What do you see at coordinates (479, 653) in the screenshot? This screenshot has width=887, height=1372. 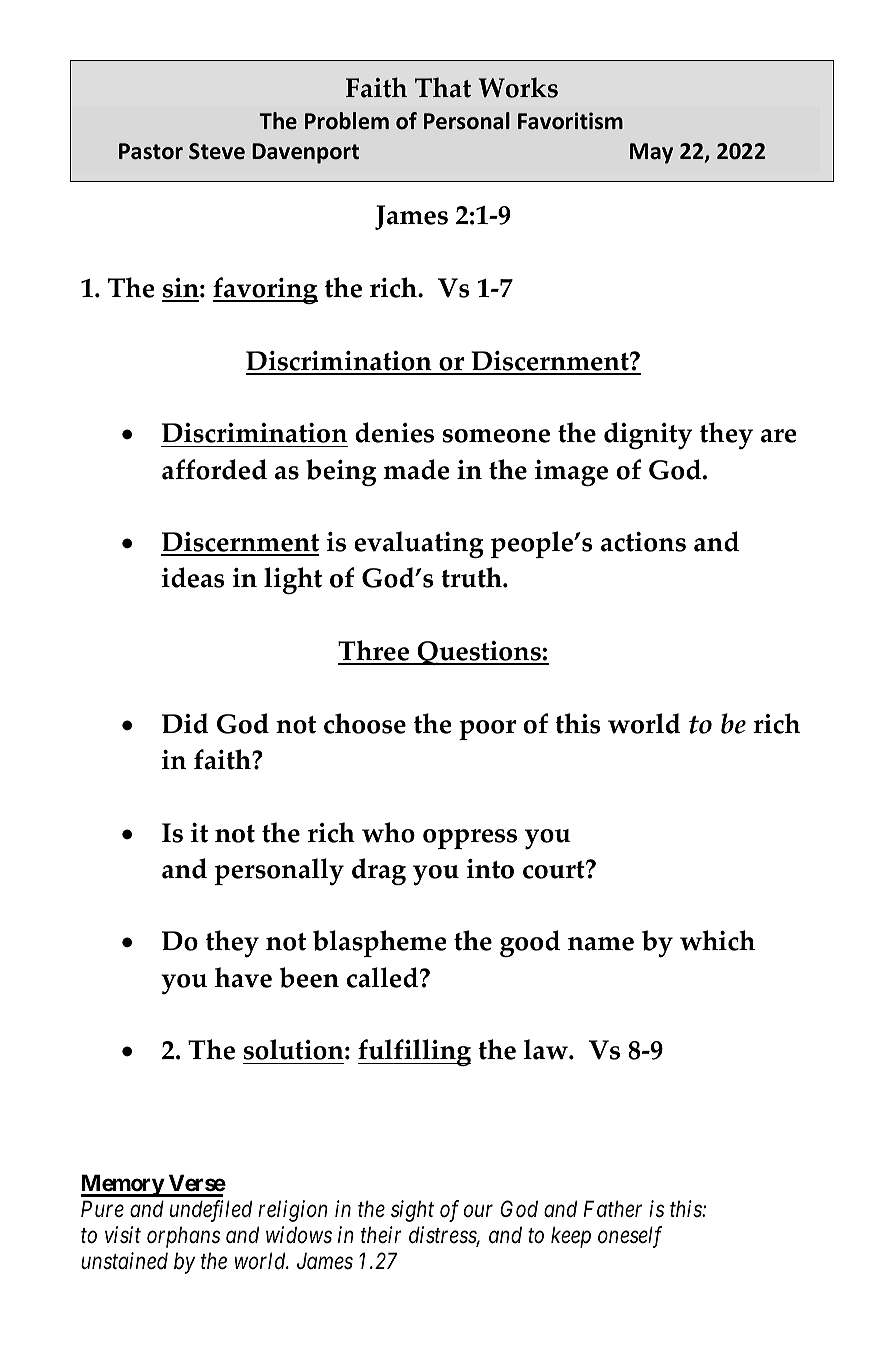 I see `Questions` at bounding box center [479, 653].
